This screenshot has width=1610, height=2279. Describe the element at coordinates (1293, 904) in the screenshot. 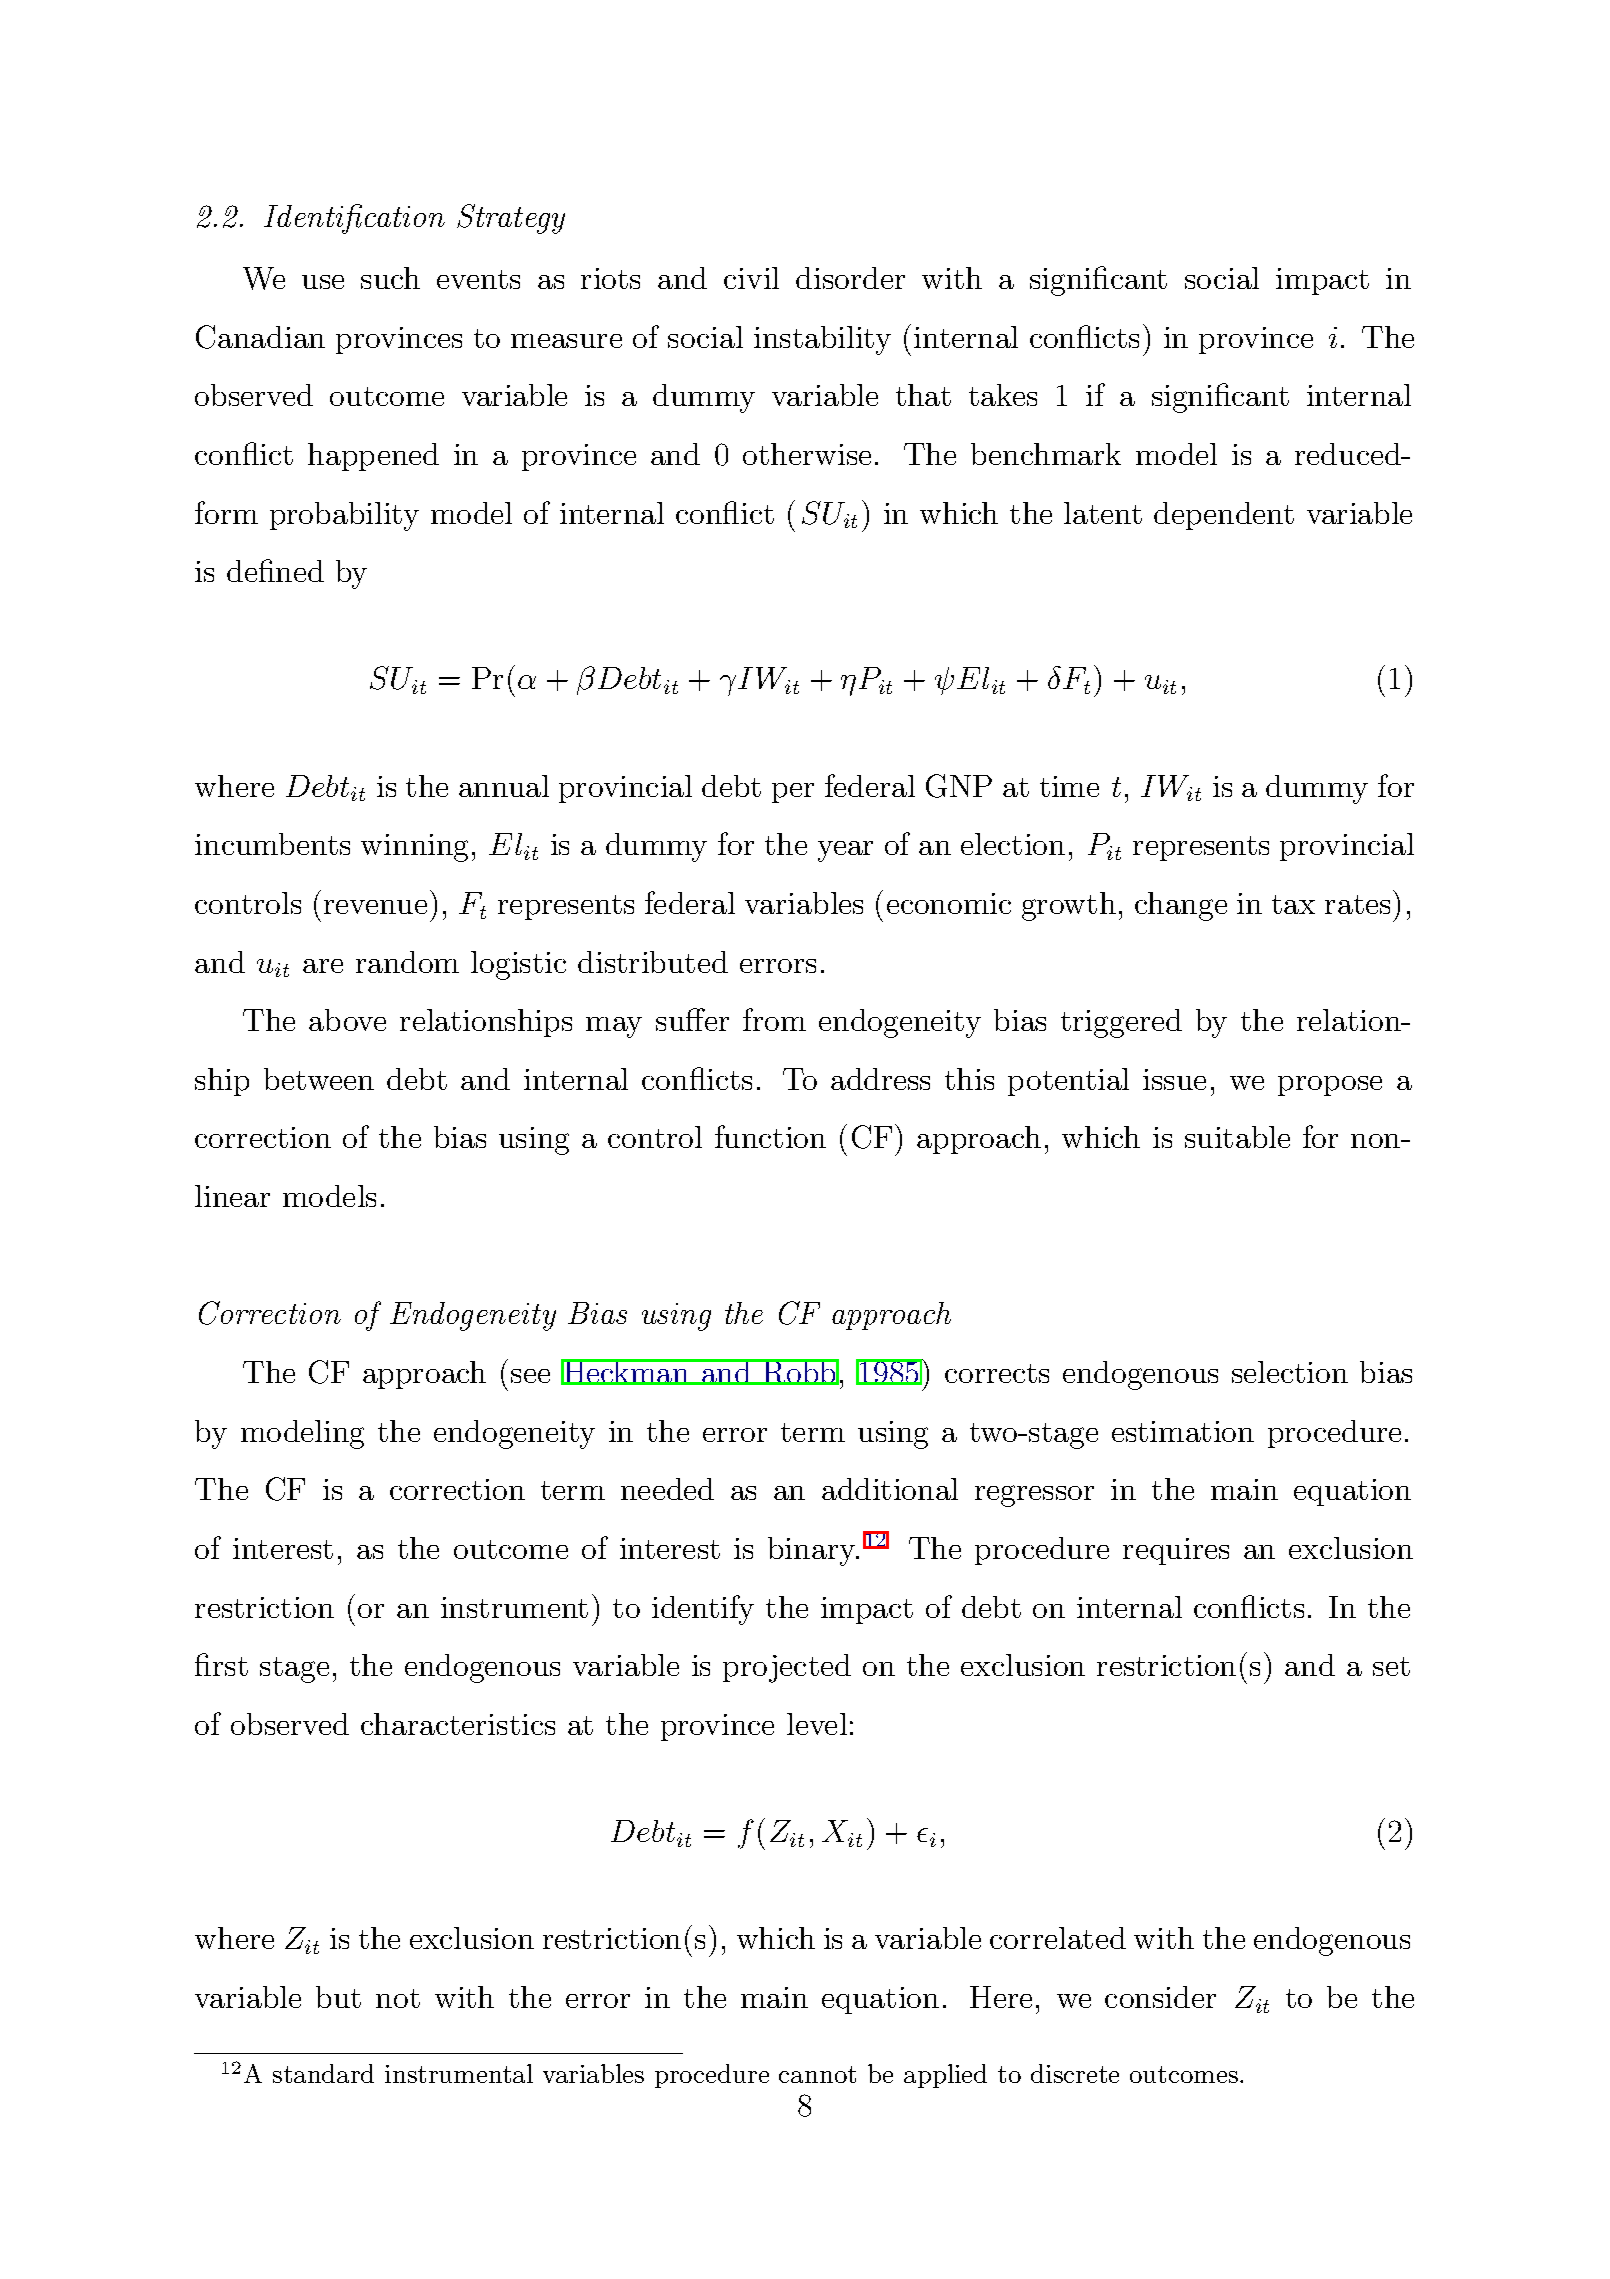

I see `tax` at that location.
